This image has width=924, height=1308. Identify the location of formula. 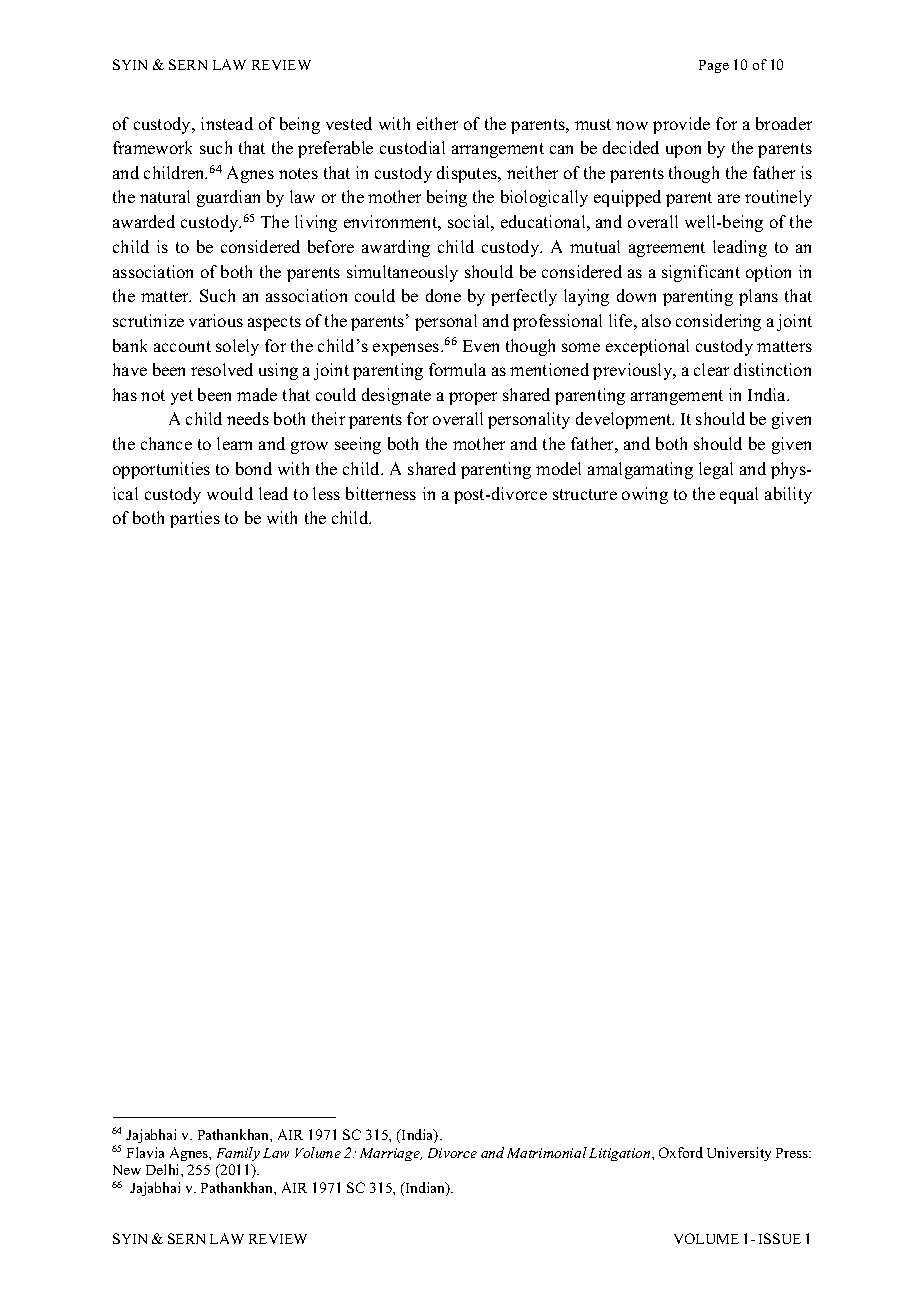
(457, 369).
